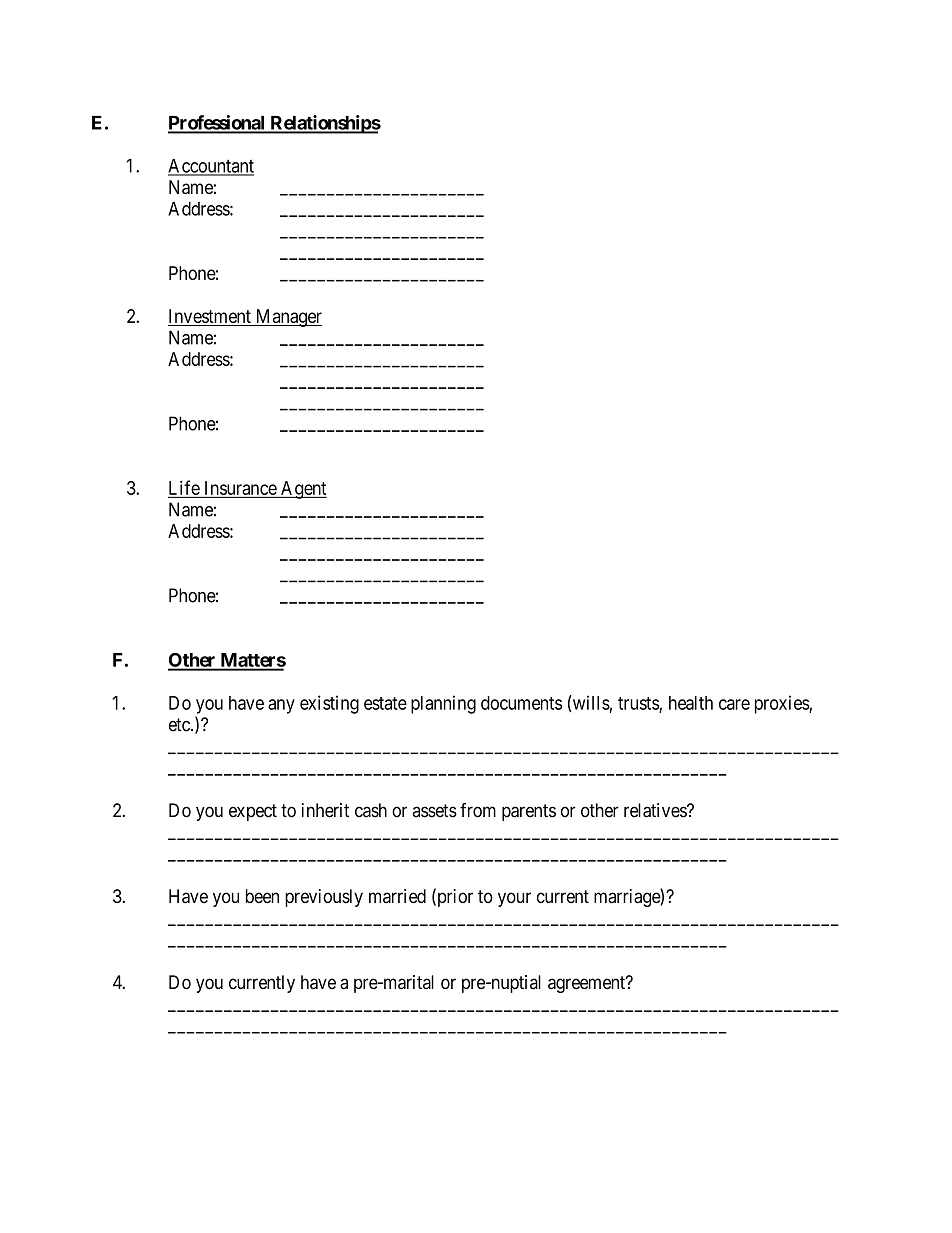 The image size is (952, 1233). Describe the element at coordinates (184, 487) in the screenshot. I see `Life` at that location.
